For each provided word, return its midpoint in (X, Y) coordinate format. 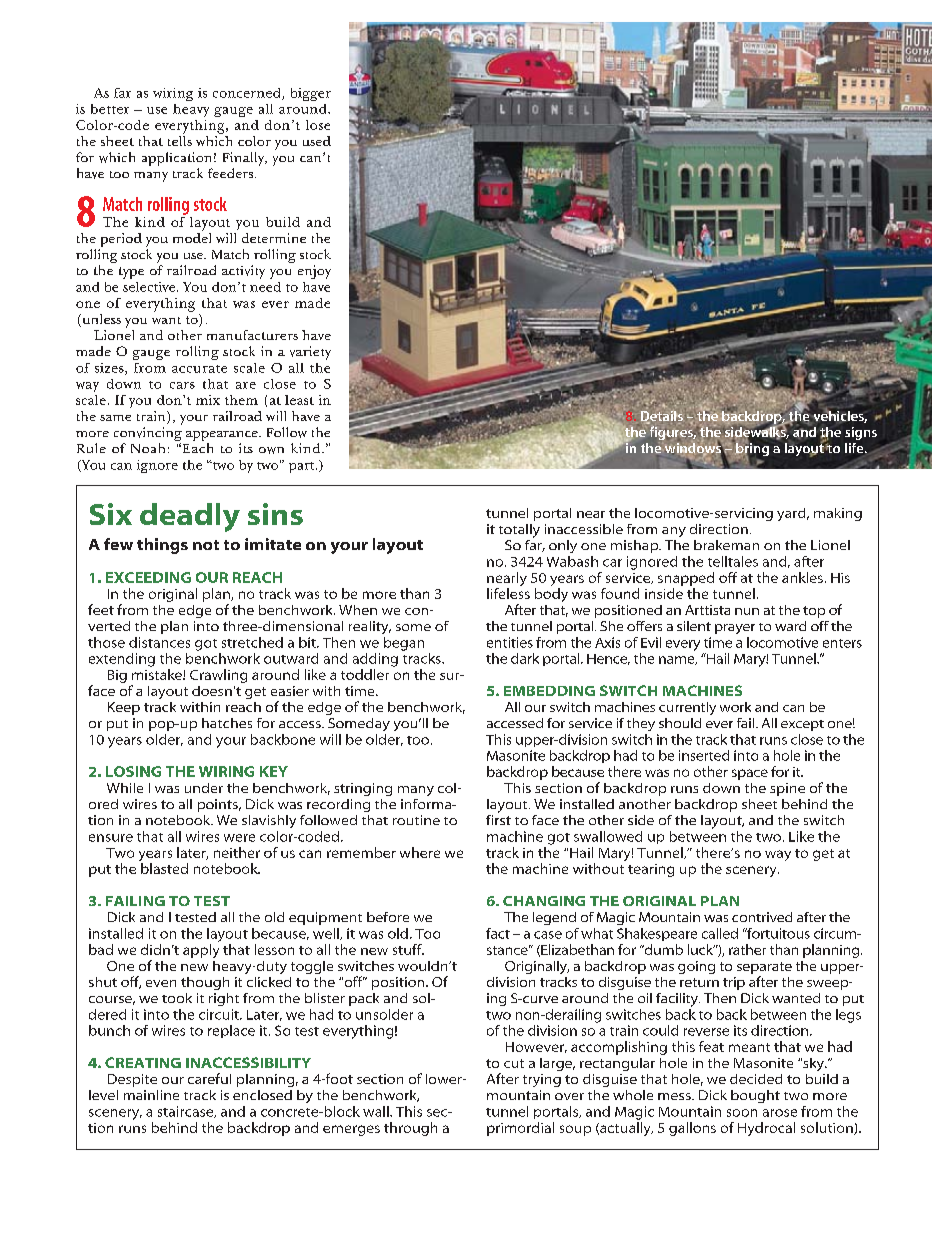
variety (310, 353)
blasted (164, 868)
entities (510, 642)
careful (209, 1078)
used (317, 141)
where (420, 852)
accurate (199, 369)
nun (747, 611)
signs (861, 433)
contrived (762, 917)
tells (180, 141)
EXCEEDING (148, 577)
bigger (311, 94)
